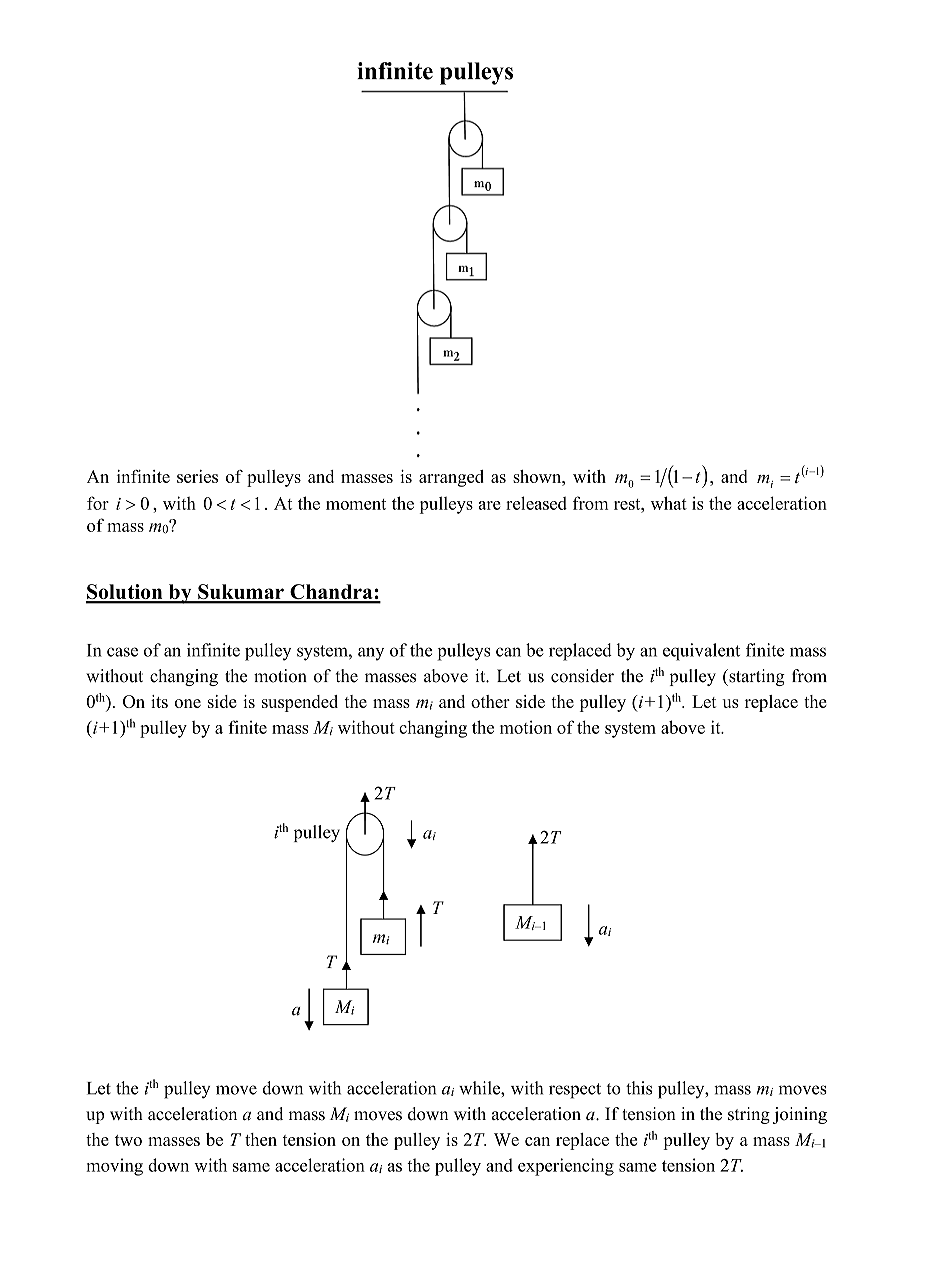  I want to click on experiencing, so click(566, 1167).
